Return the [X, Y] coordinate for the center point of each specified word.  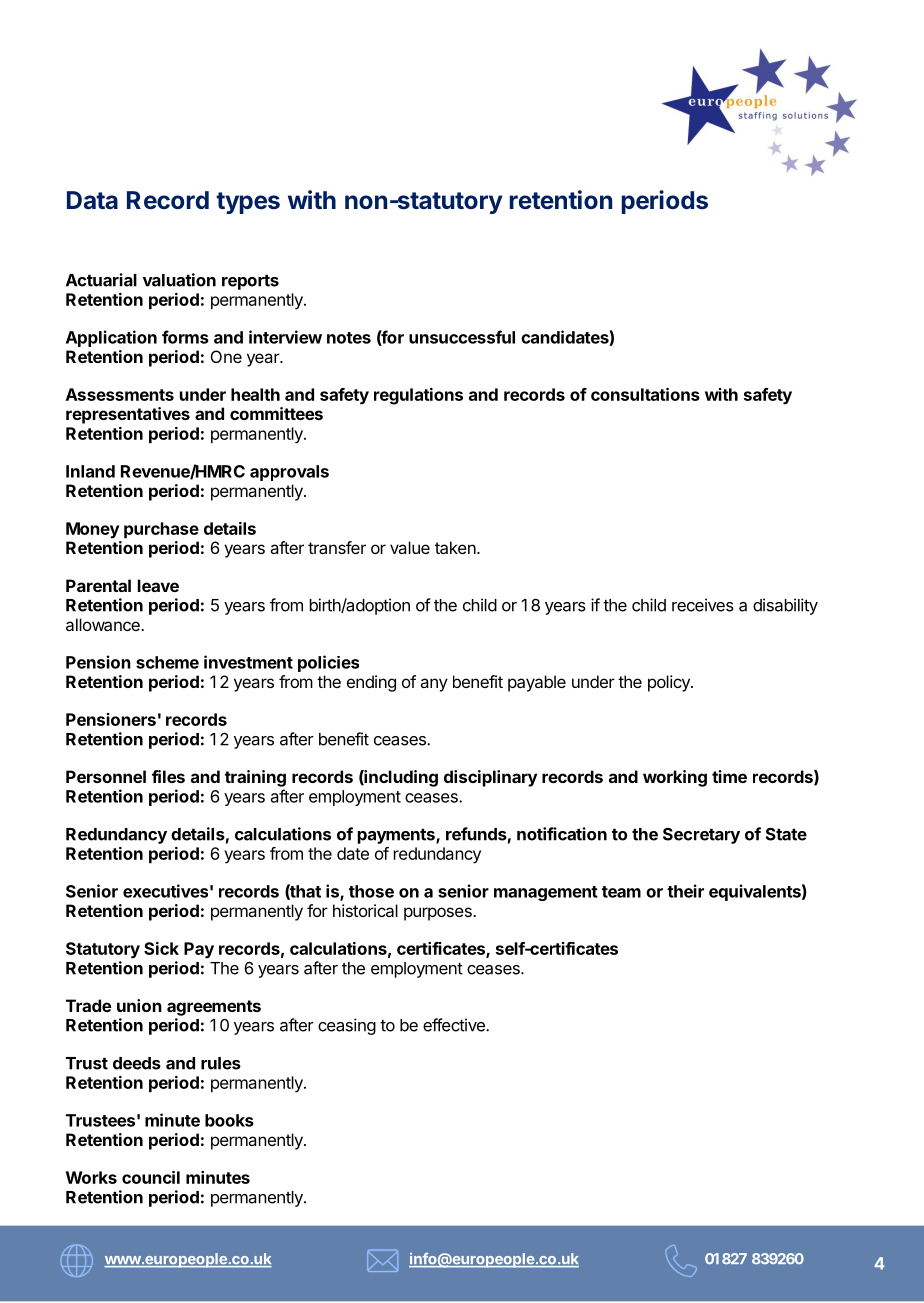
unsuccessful [462, 337]
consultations [645, 394]
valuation [179, 280]
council [151, 1177]
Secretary [701, 836]
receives [703, 605]
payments [397, 836]
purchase [161, 530]
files [168, 776]
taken [456, 547]
